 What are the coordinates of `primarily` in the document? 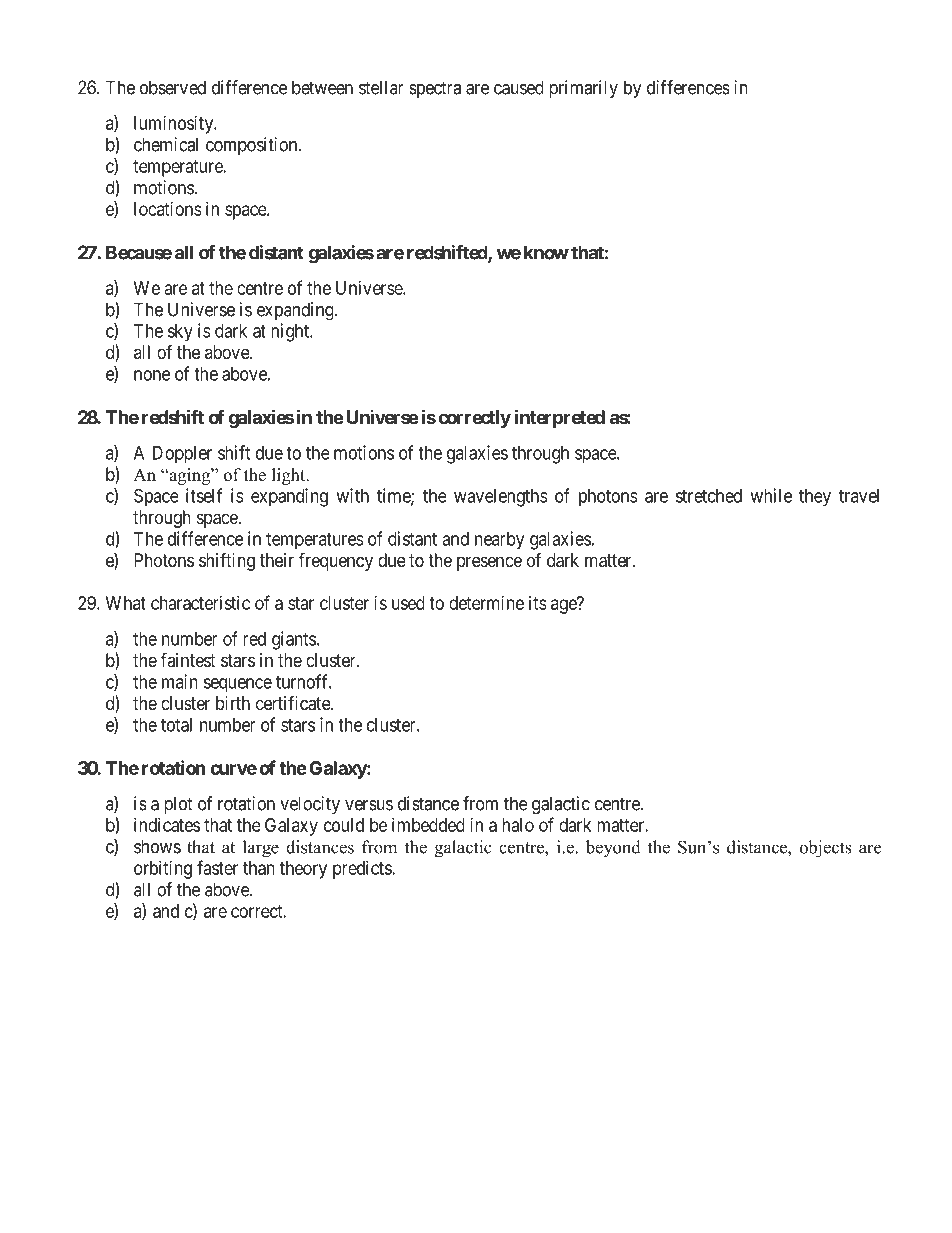 It's located at (583, 89).
